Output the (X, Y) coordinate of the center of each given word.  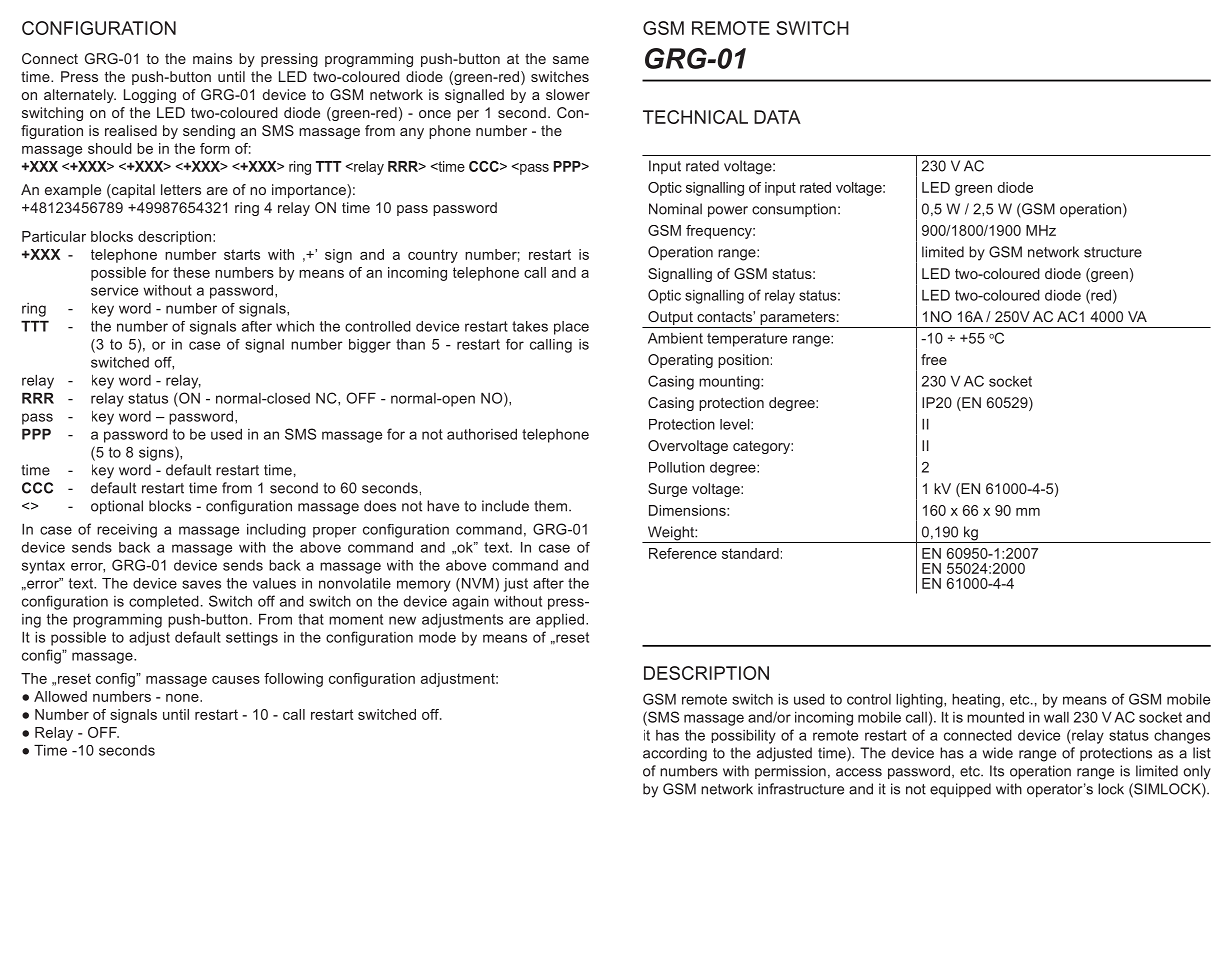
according (675, 754)
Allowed (60, 696)
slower (568, 94)
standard (750, 553)
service (114, 290)
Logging (150, 96)
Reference (683, 553)
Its (997, 771)
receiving (127, 531)
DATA (777, 117)
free (934, 359)
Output (670, 318)
